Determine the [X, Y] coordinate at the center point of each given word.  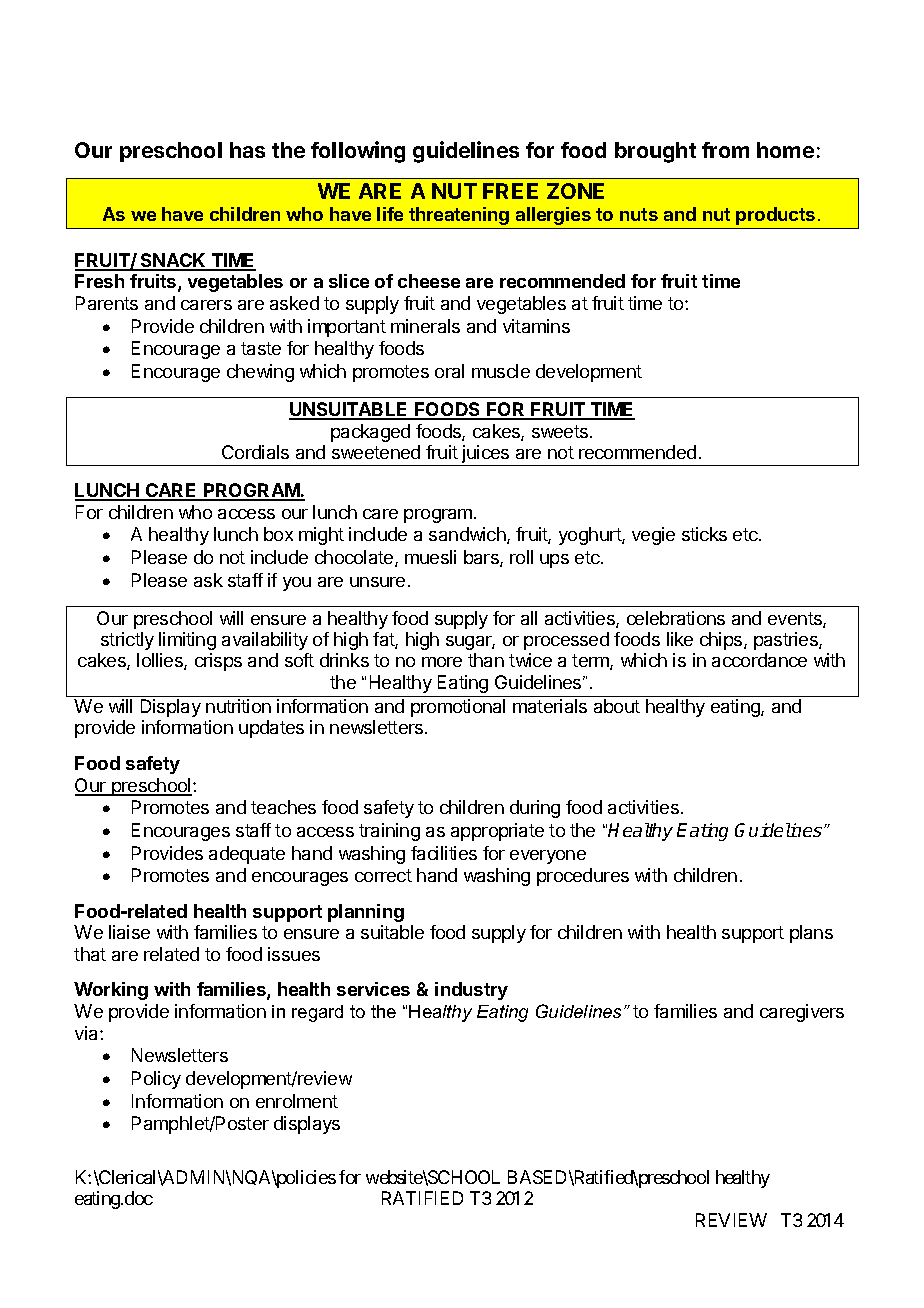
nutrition [238, 706]
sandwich [468, 535]
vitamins [536, 326]
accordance [759, 660]
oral [449, 371]
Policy [156, 1080]
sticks [704, 534]
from [725, 150]
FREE [510, 191]
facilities [444, 853]
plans [811, 934]
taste [261, 348]
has [247, 150]
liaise [129, 932]
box [278, 534]
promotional [458, 708]
